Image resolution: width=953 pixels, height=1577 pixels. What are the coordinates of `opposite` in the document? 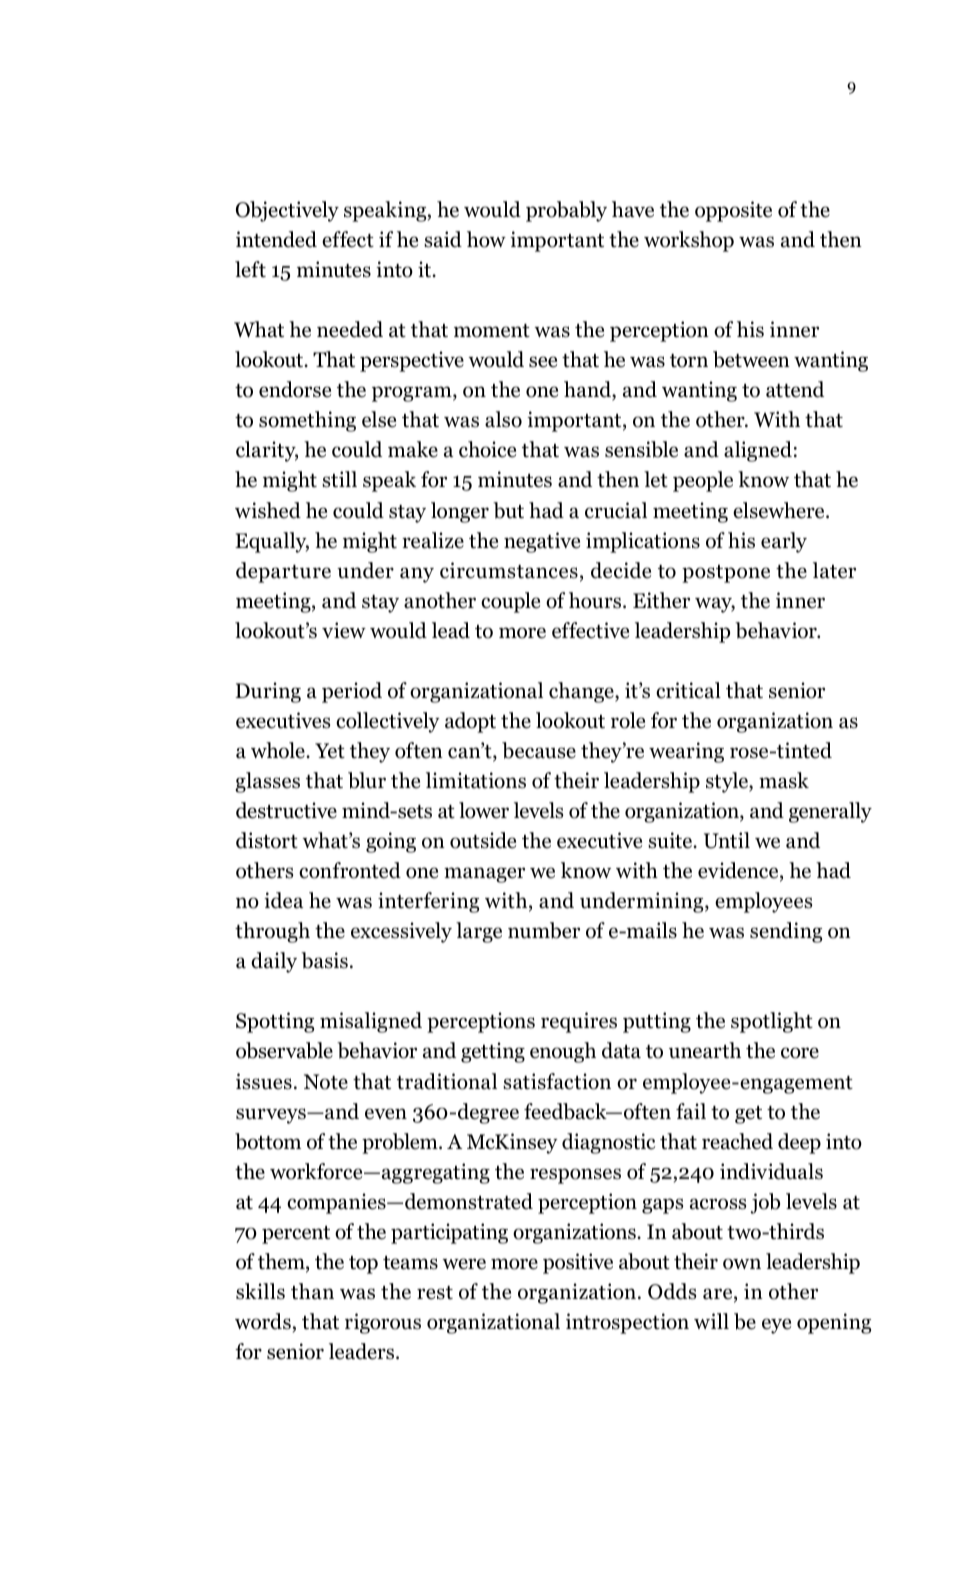 It's located at (733, 211).
